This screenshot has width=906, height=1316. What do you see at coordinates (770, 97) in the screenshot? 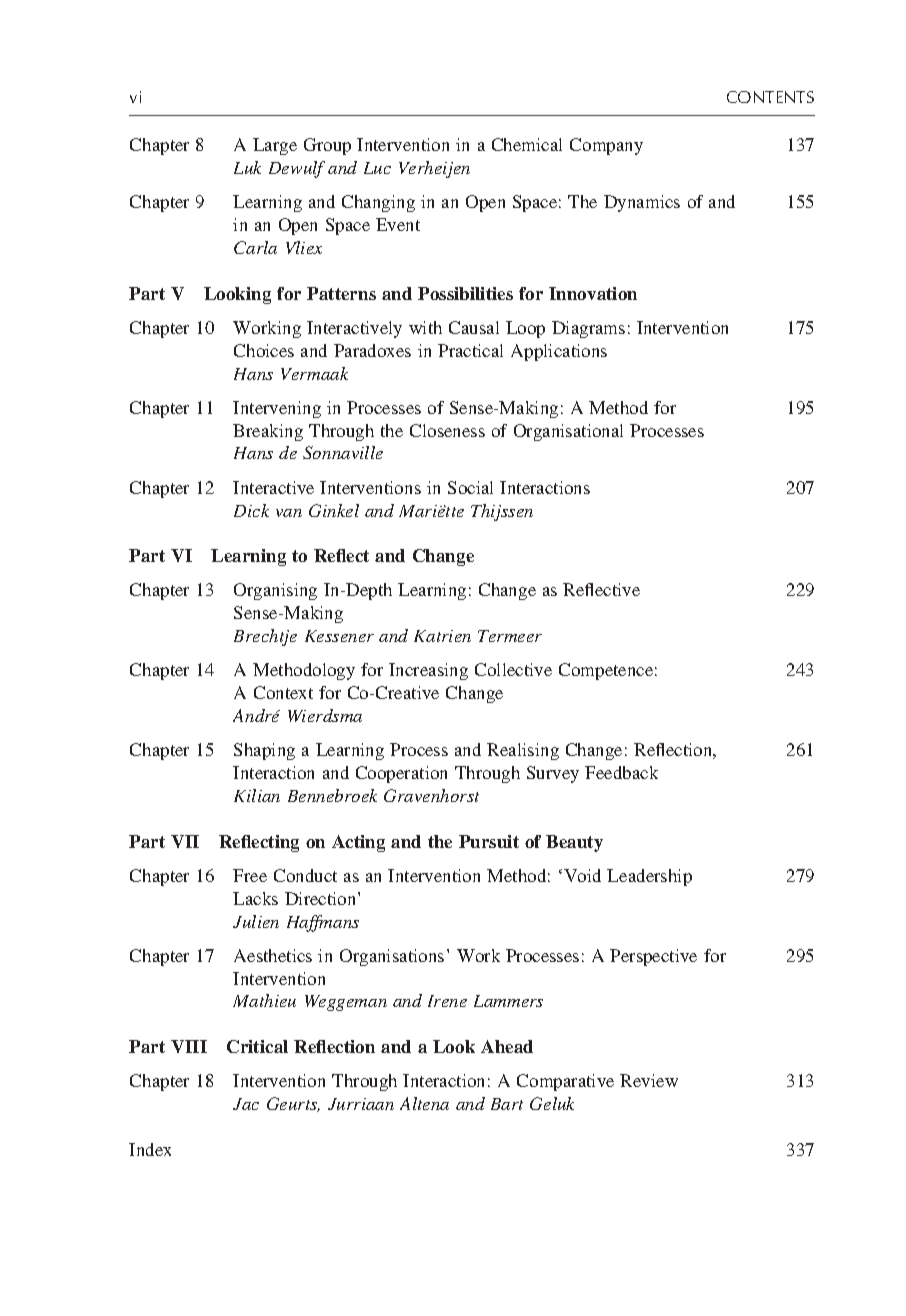
I see `CONTENTS` at bounding box center [770, 97].
